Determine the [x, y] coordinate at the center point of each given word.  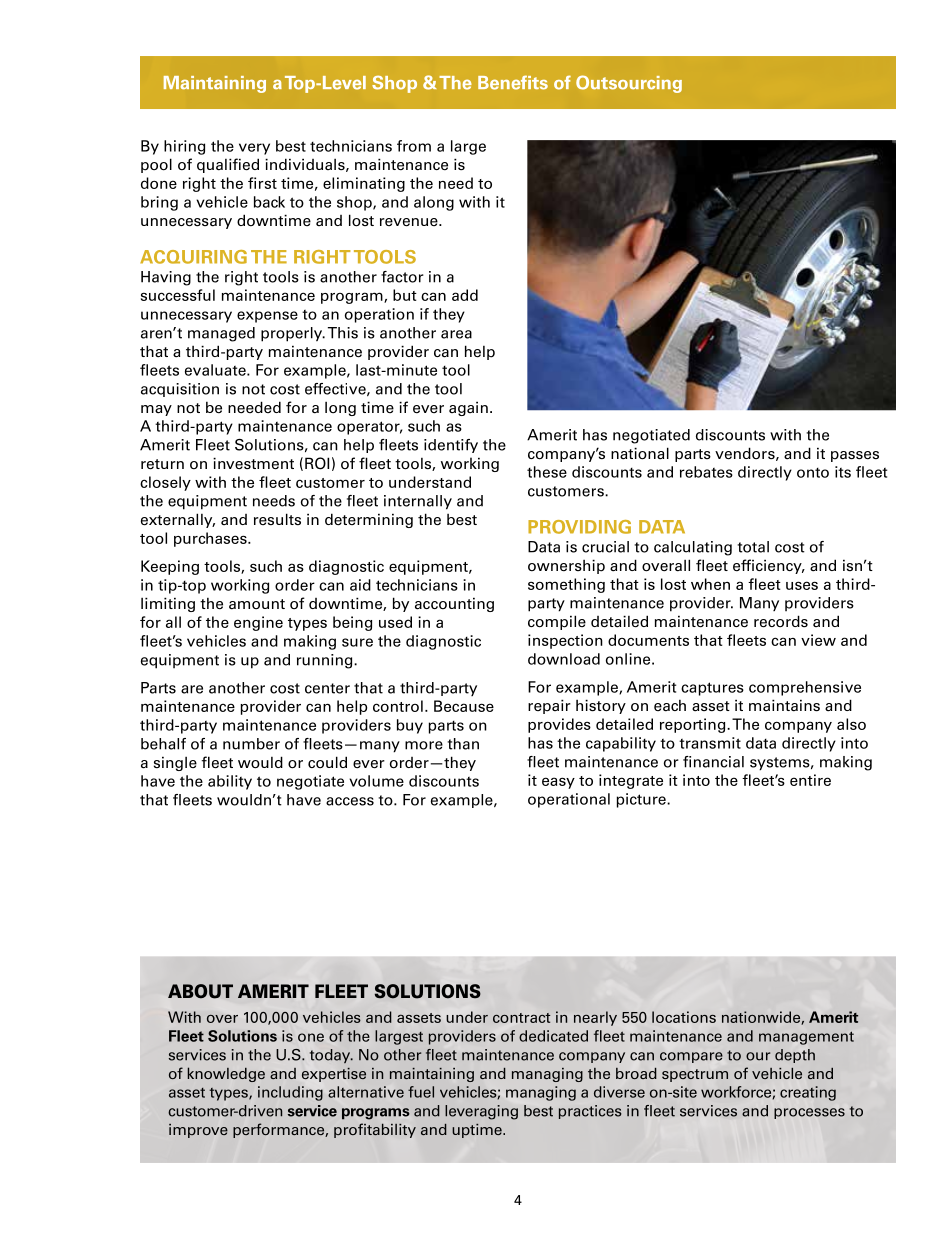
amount [257, 604]
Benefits [513, 82]
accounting [454, 604]
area [456, 334]
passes [855, 456]
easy [558, 783]
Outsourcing [629, 84]
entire [810, 780]
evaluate [216, 370]
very [254, 149]
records [781, 621]
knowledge [226, 1074]
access [350, 801]
